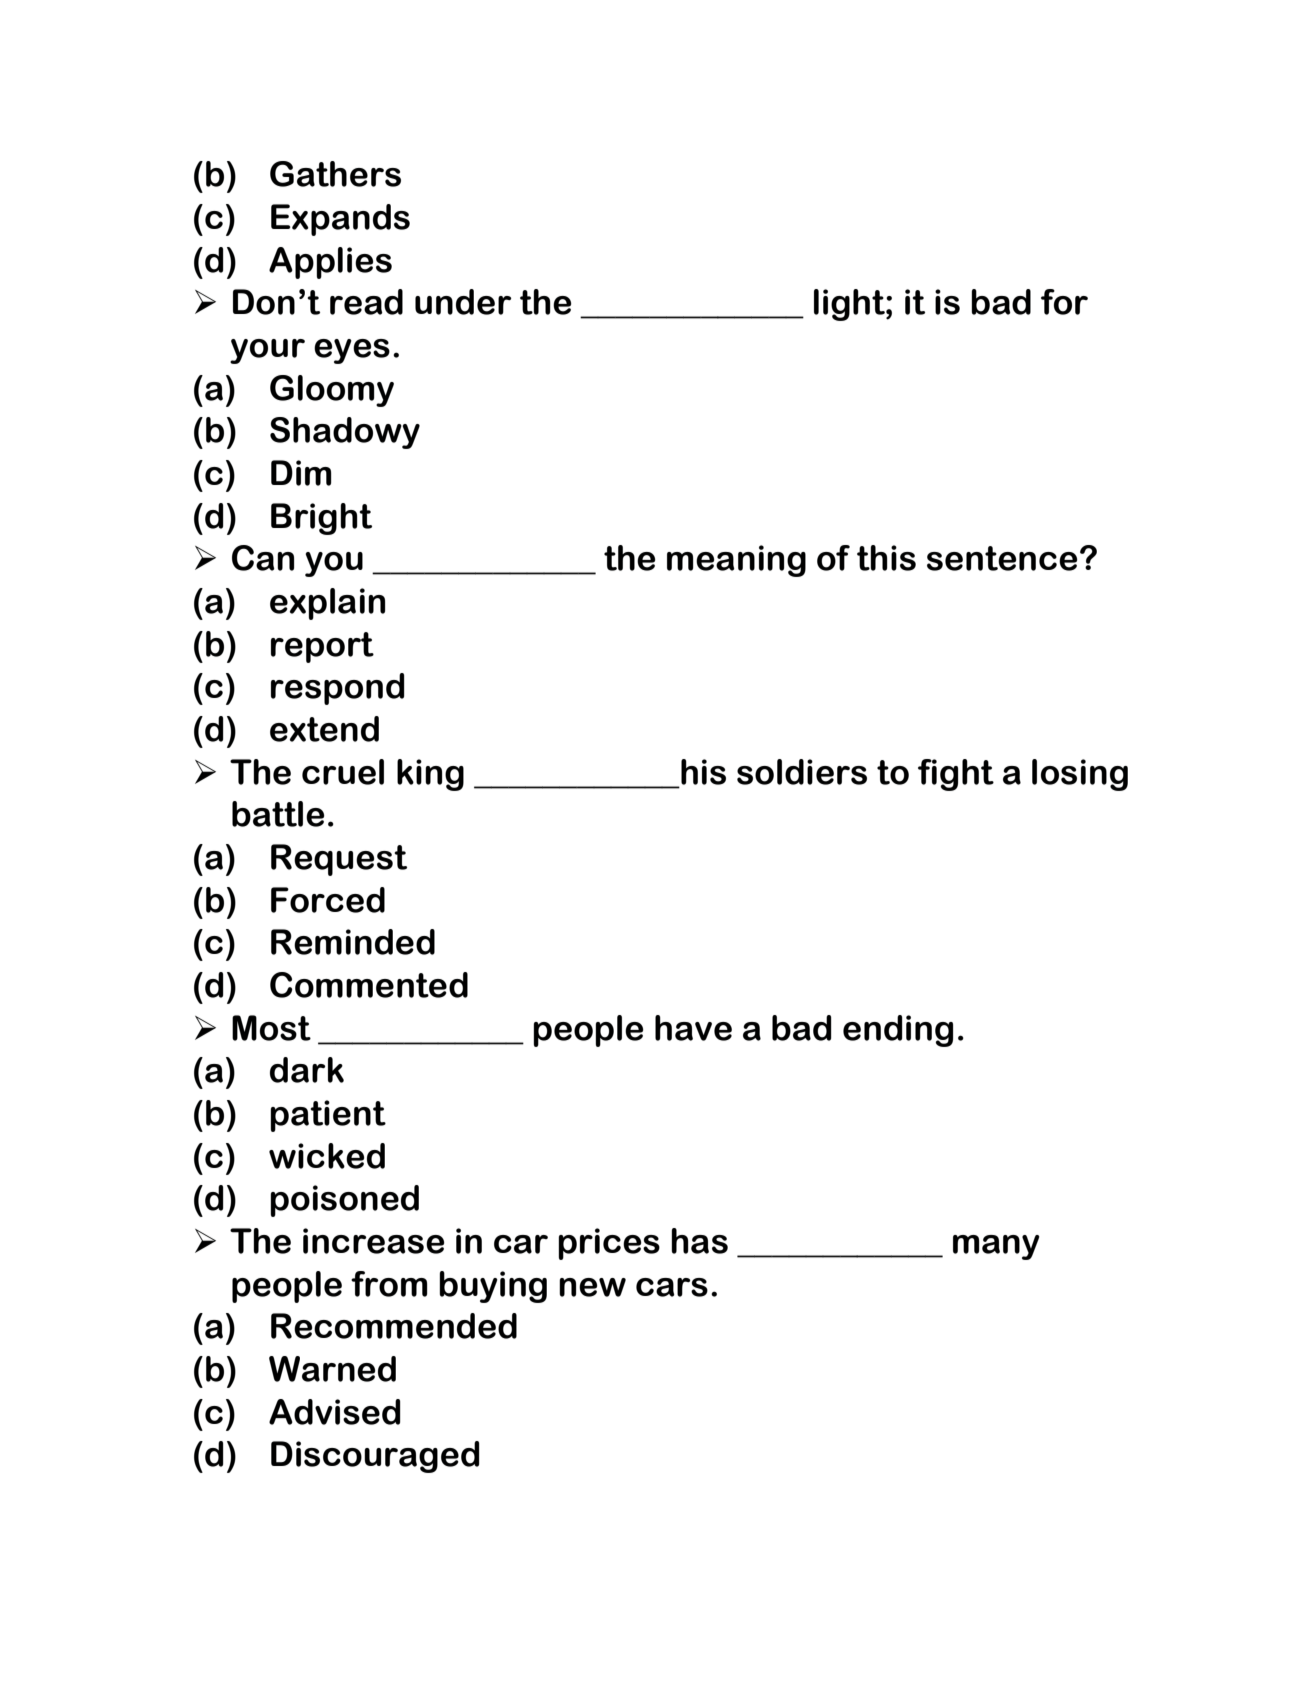 This screenshot has width=1306, height=1691. What do you see at coordinates (369, 985) in the screenshot?
I see `Commented` at bounding box center [369, 985].
